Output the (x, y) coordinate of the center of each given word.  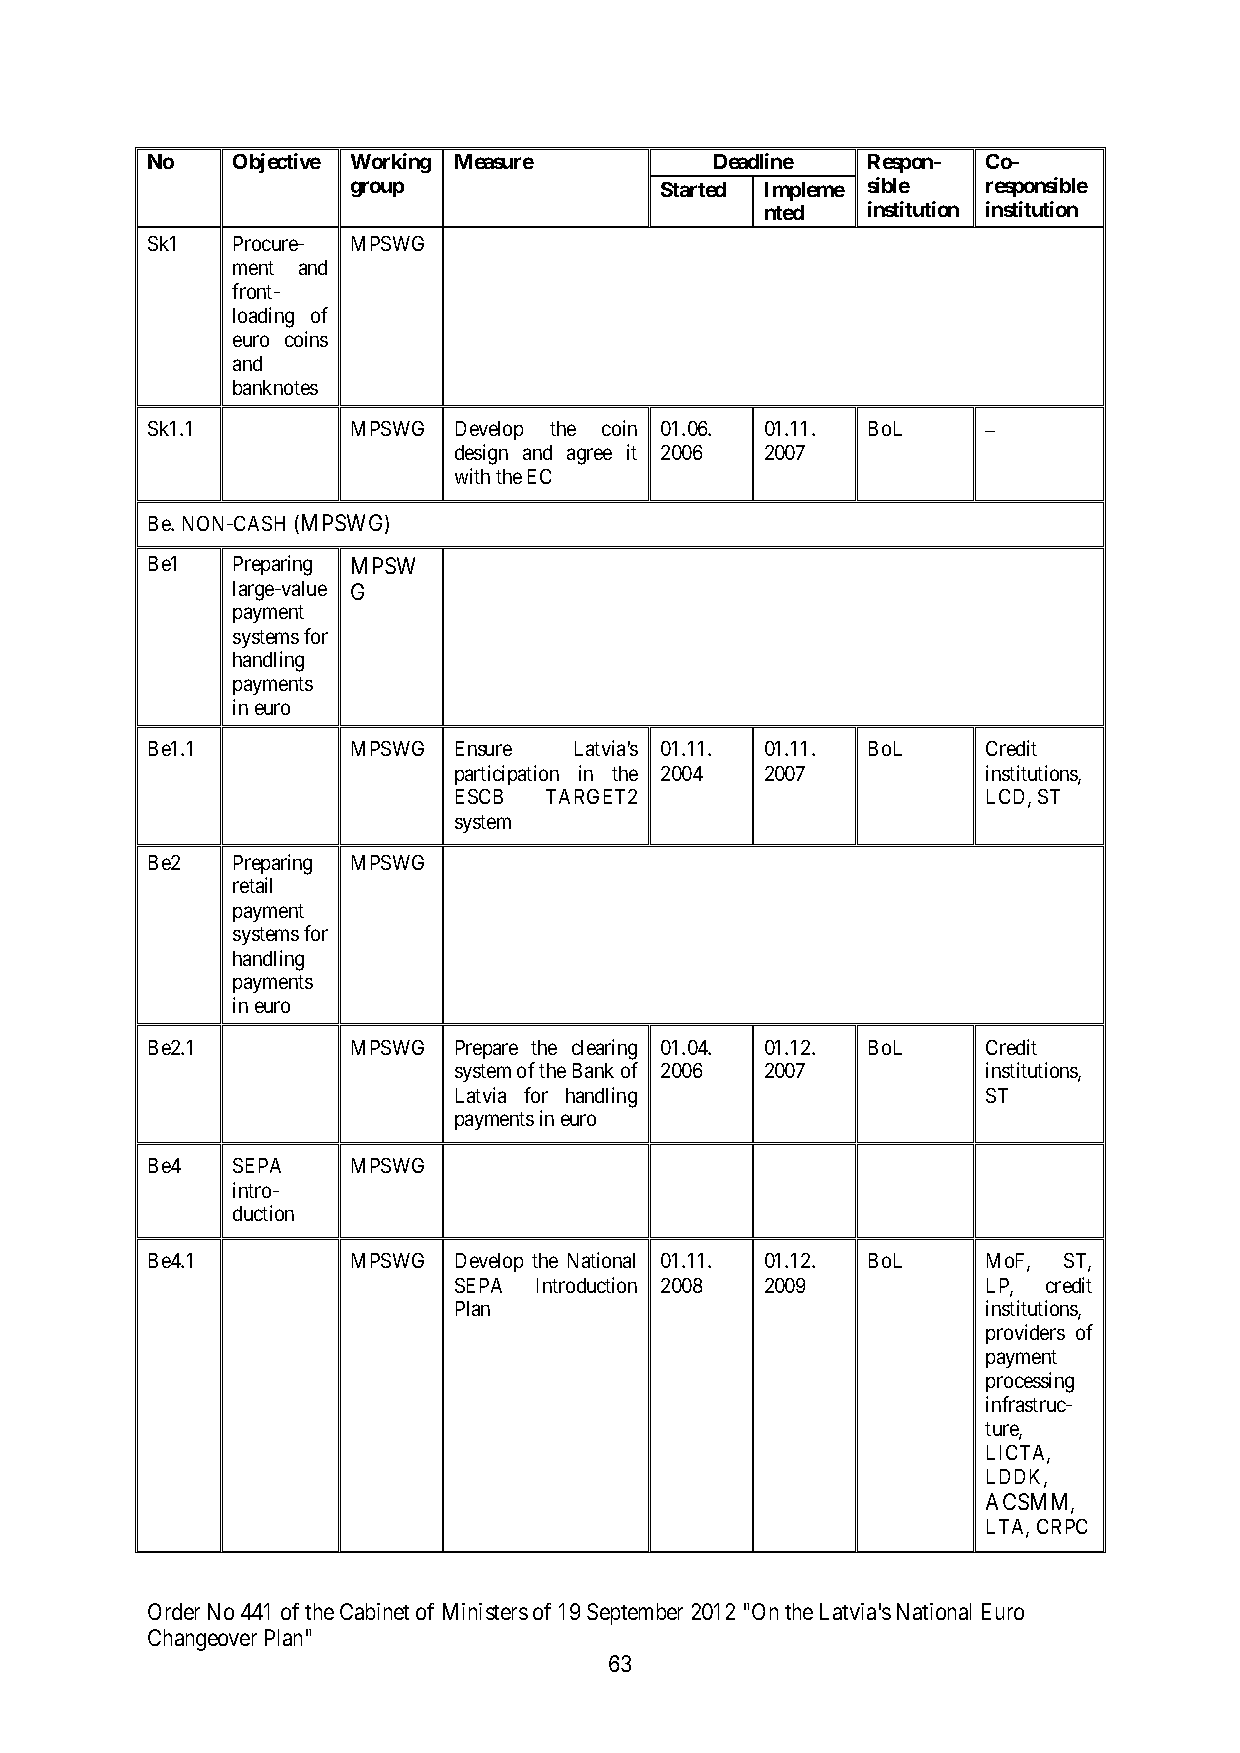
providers (1025, 1334)
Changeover (202, 1640)
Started (693, 189)
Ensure (484, 748)
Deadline (754, 161)
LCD (1008, 798)
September (635, 1614)
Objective (277, 163)
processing (1030, 1382)
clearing (604, 1049)
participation (507, 775)
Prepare (487, 1049)
